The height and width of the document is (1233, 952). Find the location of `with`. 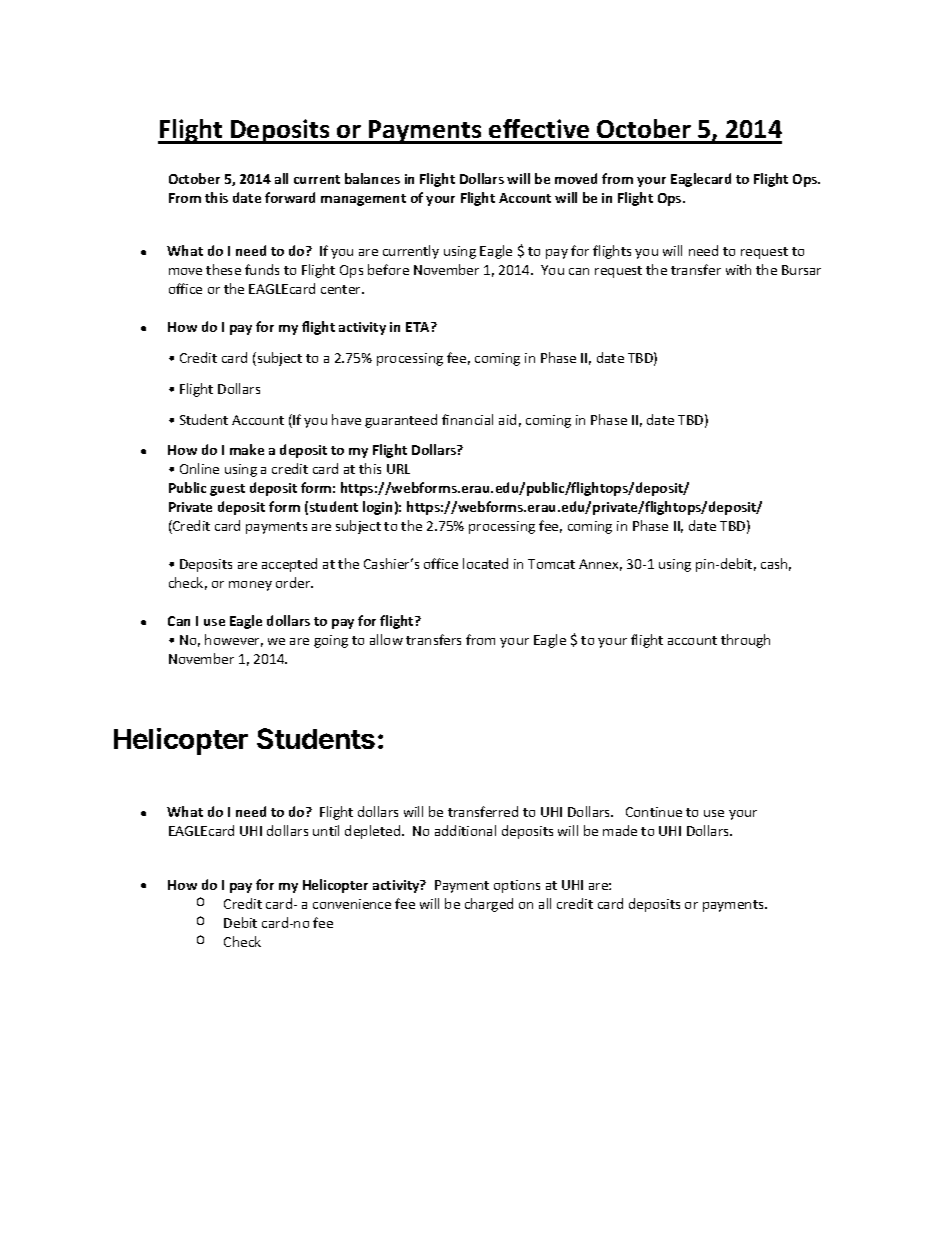

with is located at coordinates (738, 269).
